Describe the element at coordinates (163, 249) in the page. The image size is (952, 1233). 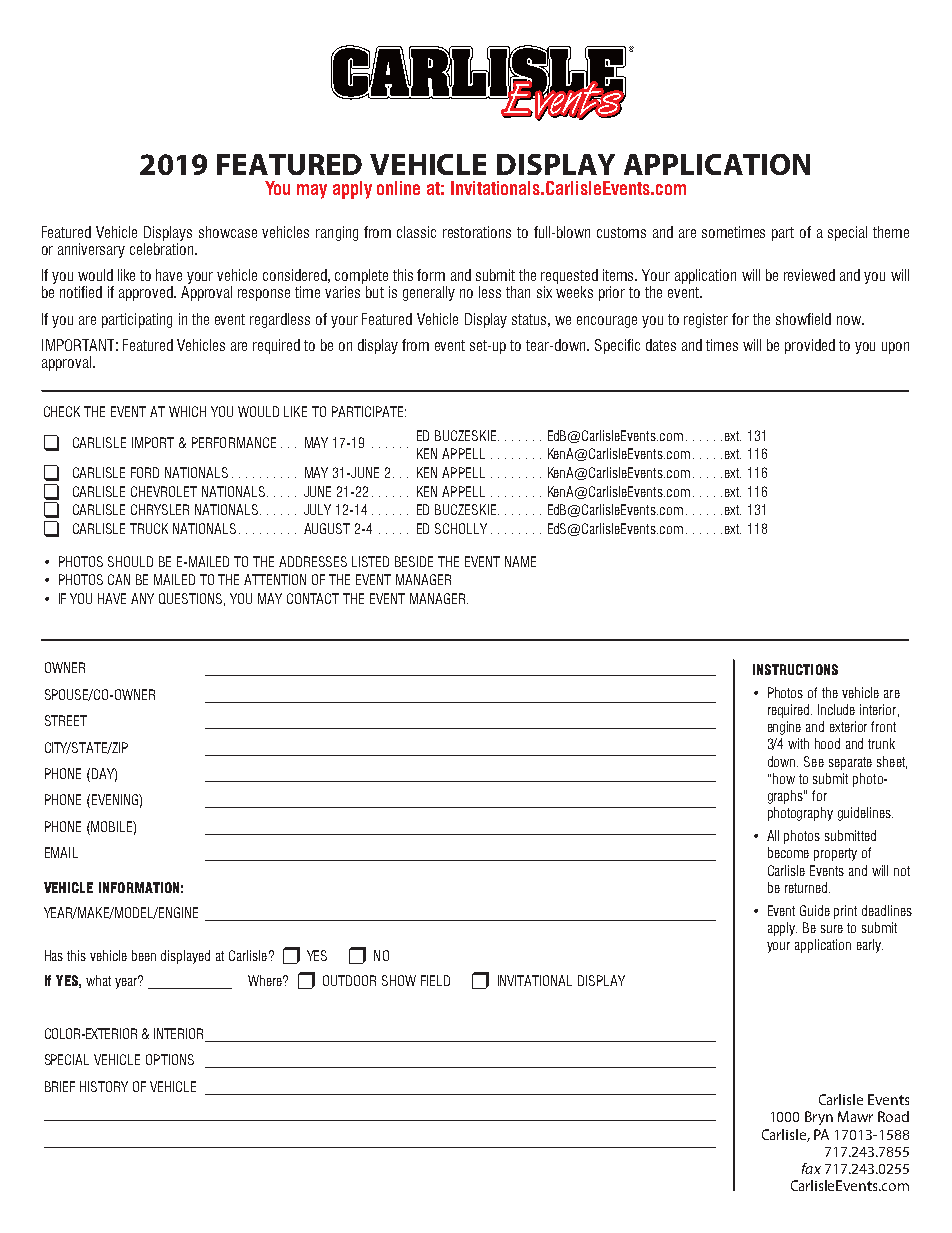
I see `celebration` at that location.
